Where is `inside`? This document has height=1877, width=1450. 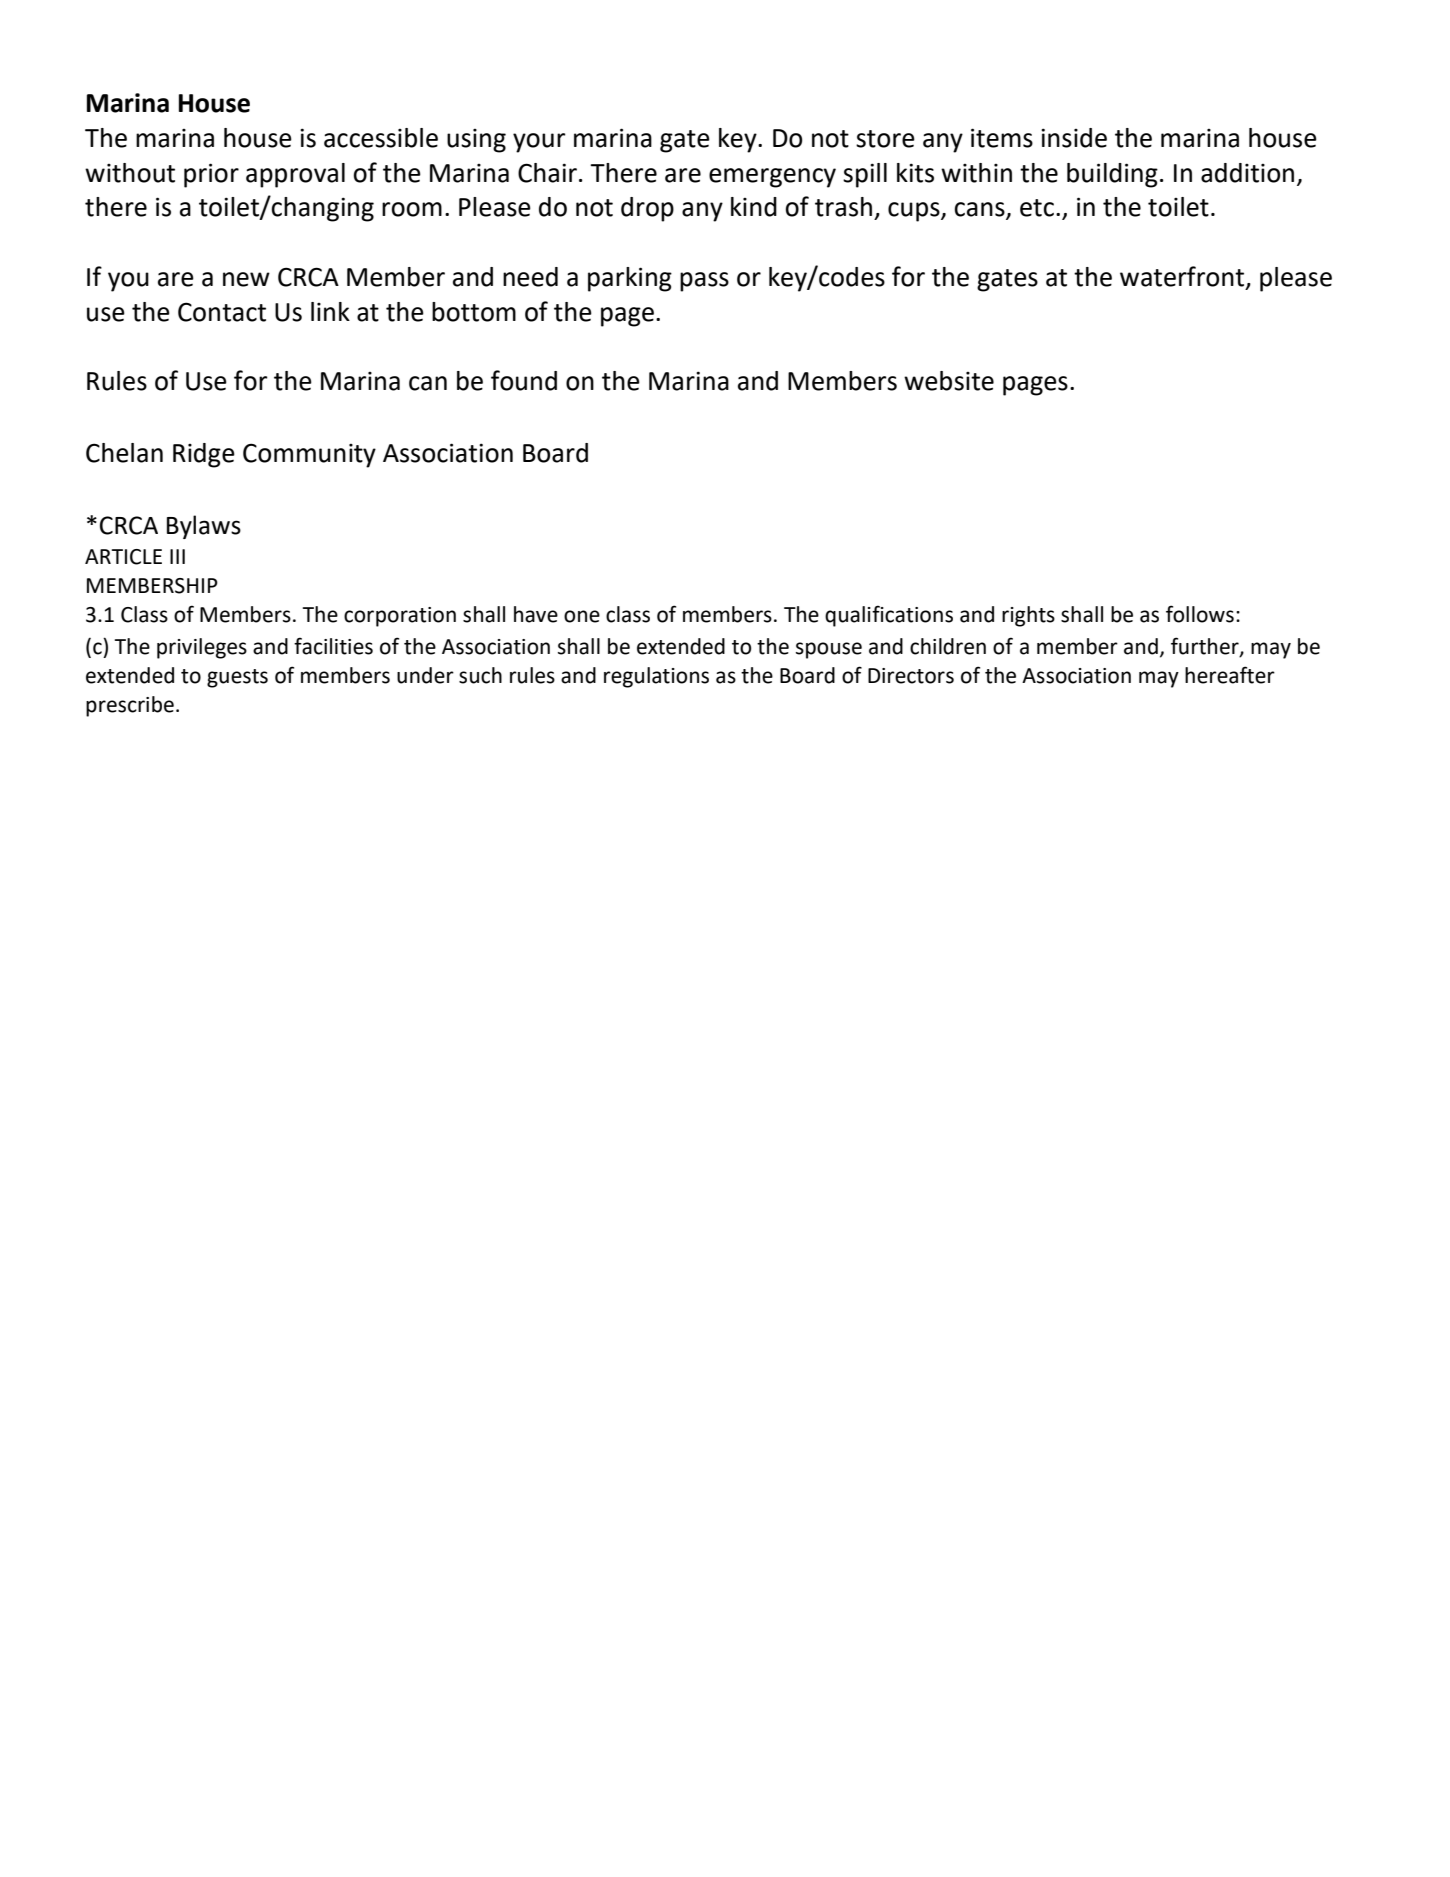
inside is located at coordinates (1074, 138).
